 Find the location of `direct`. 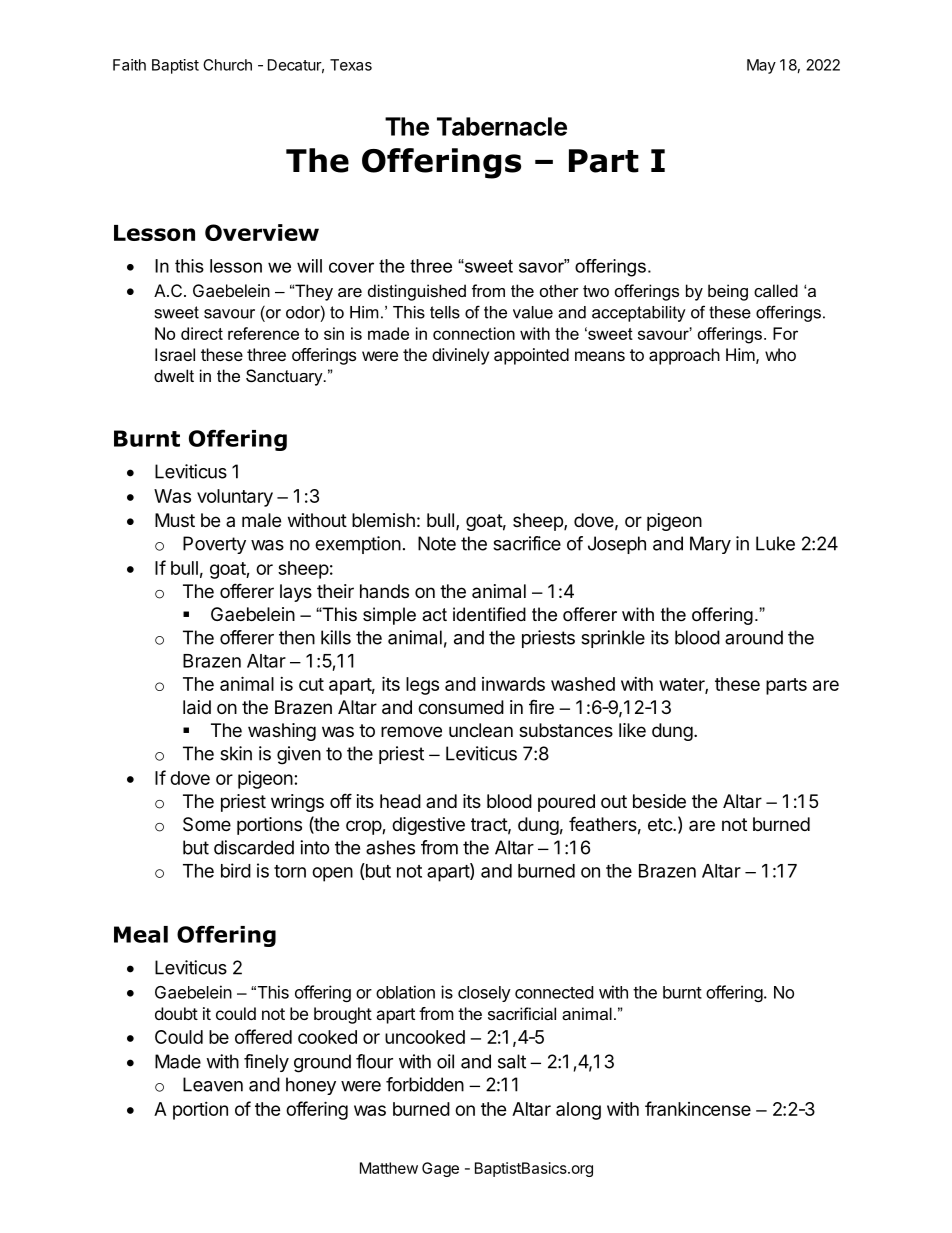

direct is located at coordinates (202, 333).
